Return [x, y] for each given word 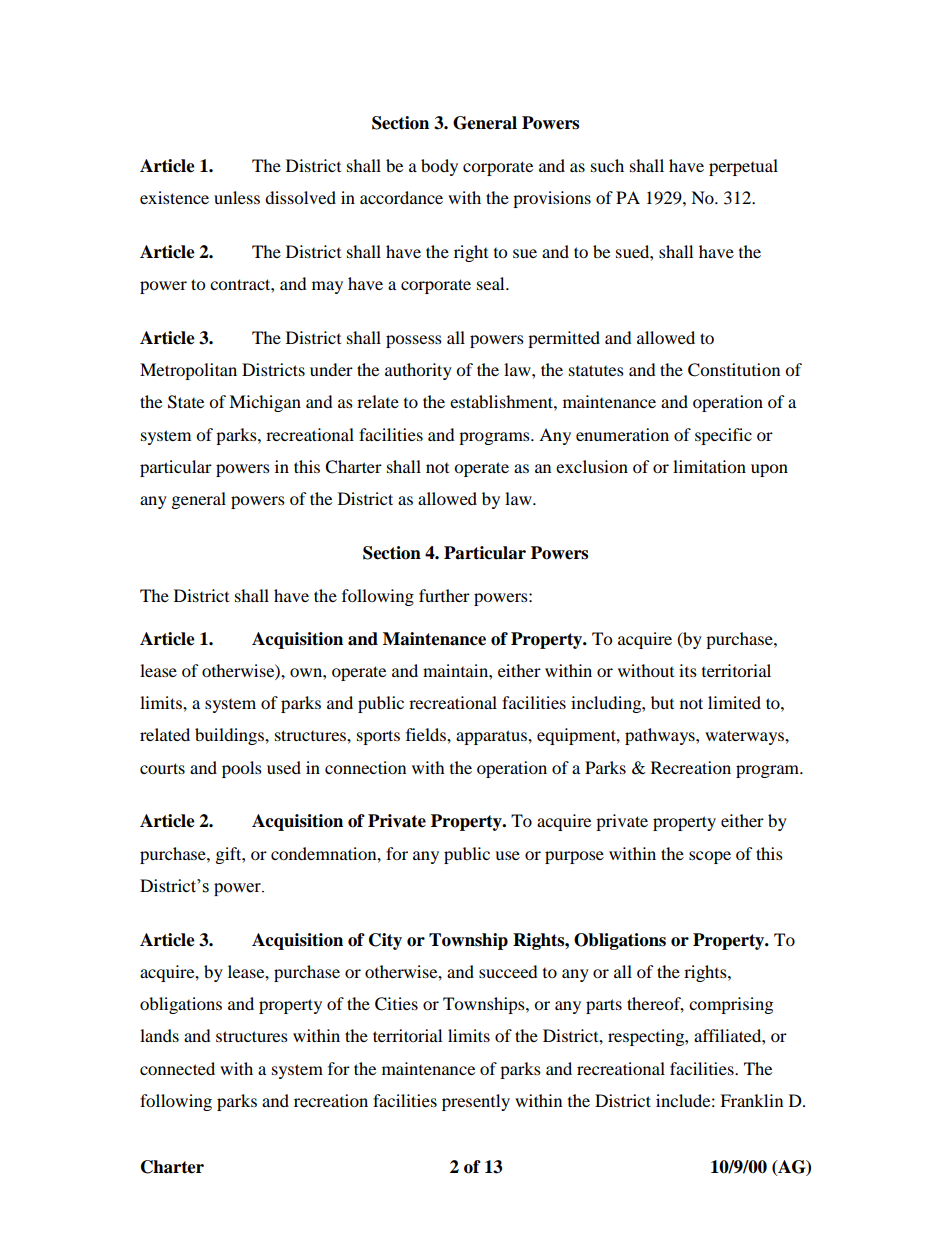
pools [242, 769]
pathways [661, 736]
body [439, 167]
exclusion [592, 466]
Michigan [265, 403]
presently [476, 1102]
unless [237, 197]
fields [427, 734]
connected [177, 1068]
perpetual [743, 167]
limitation [709, 466]
